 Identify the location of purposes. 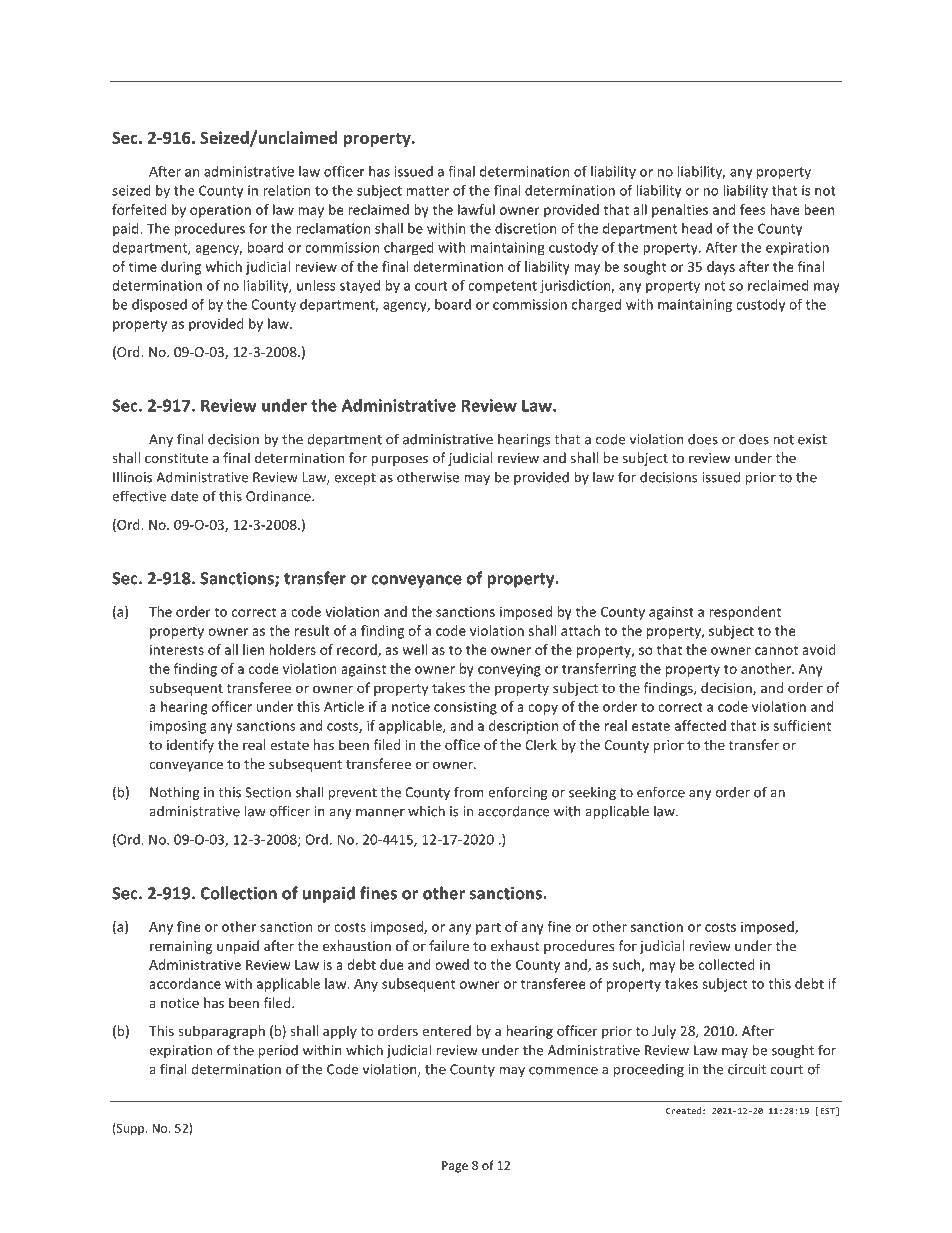
(399, 460).
